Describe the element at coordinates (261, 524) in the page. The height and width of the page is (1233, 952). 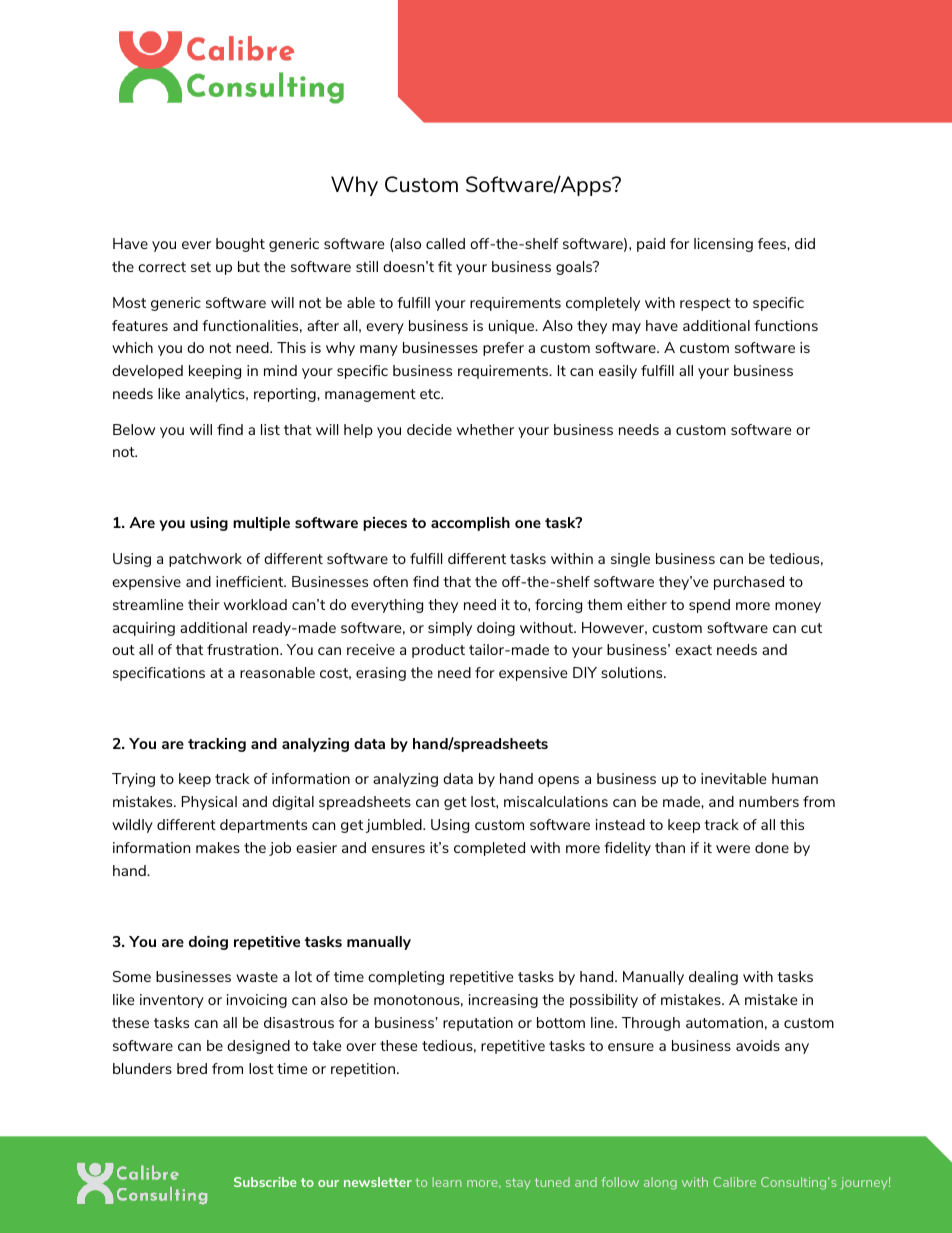
I see `multiple` at that location.
